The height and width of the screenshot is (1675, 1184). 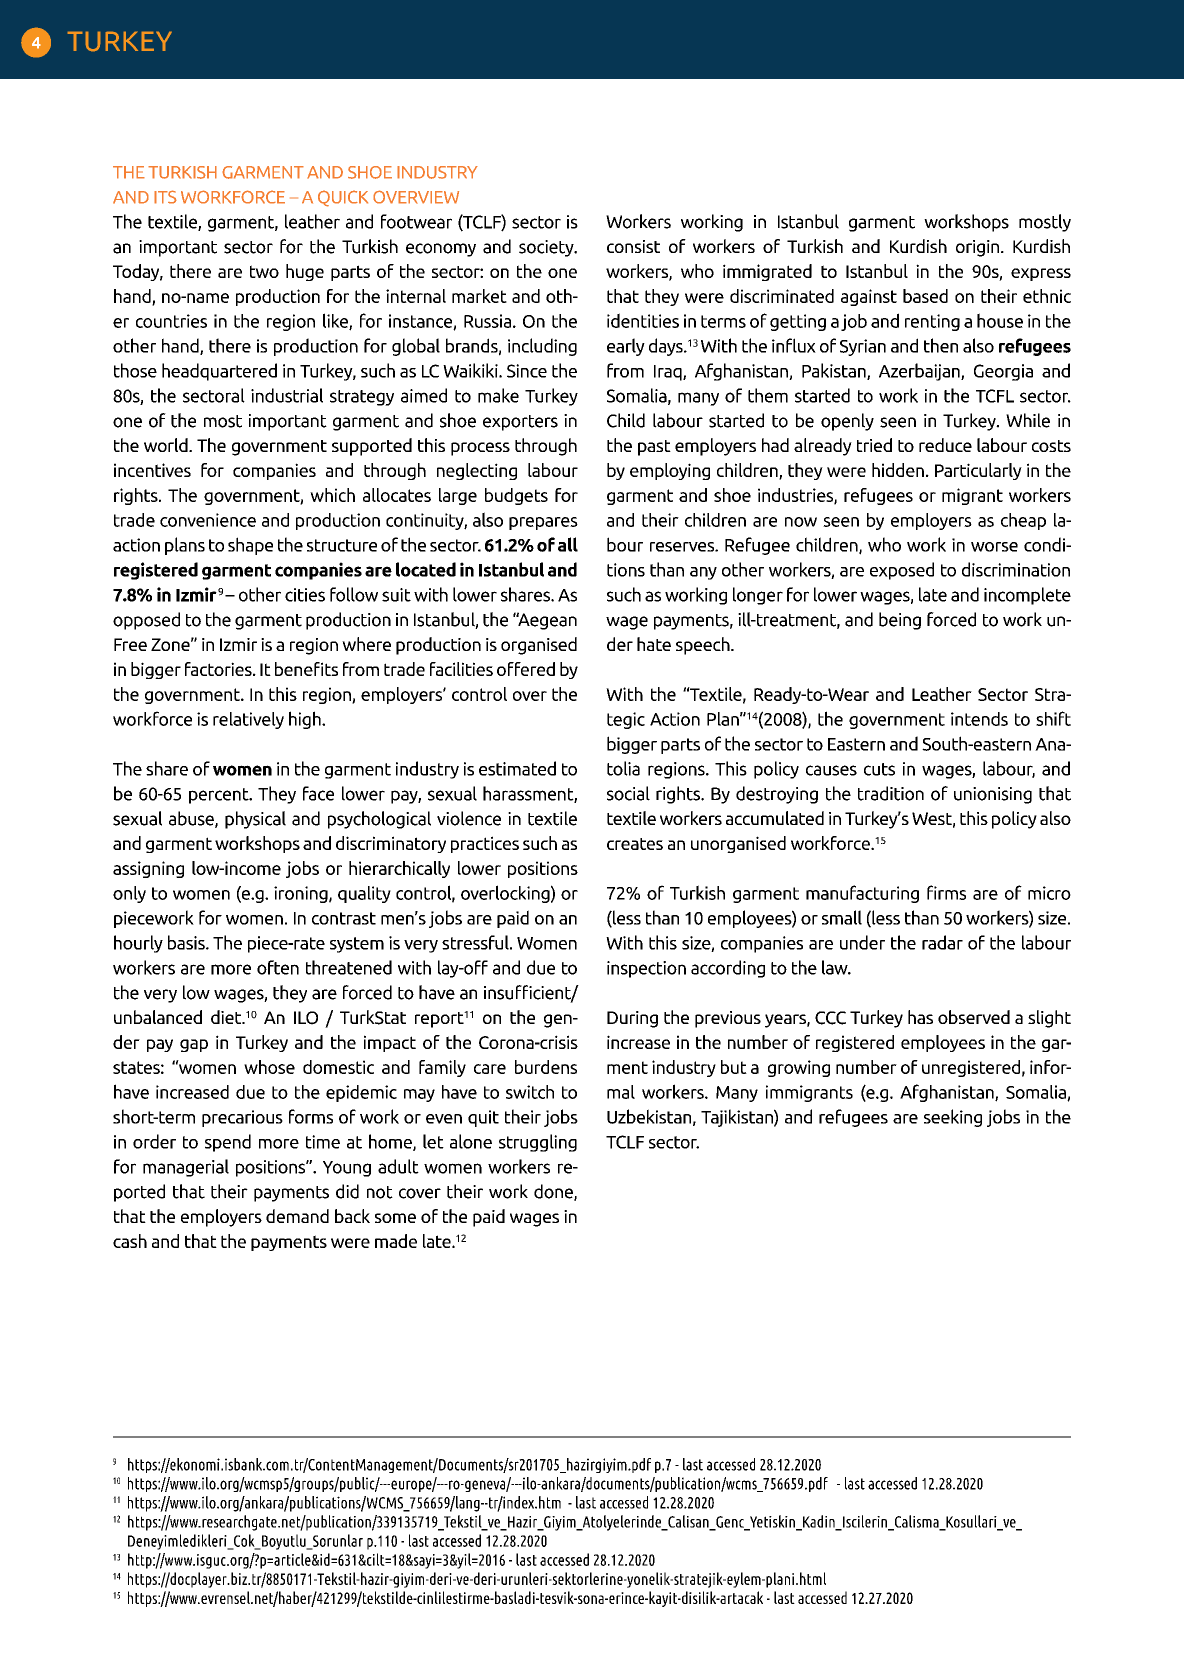 I want to click on Particularly, so click(x=978, y=471).
